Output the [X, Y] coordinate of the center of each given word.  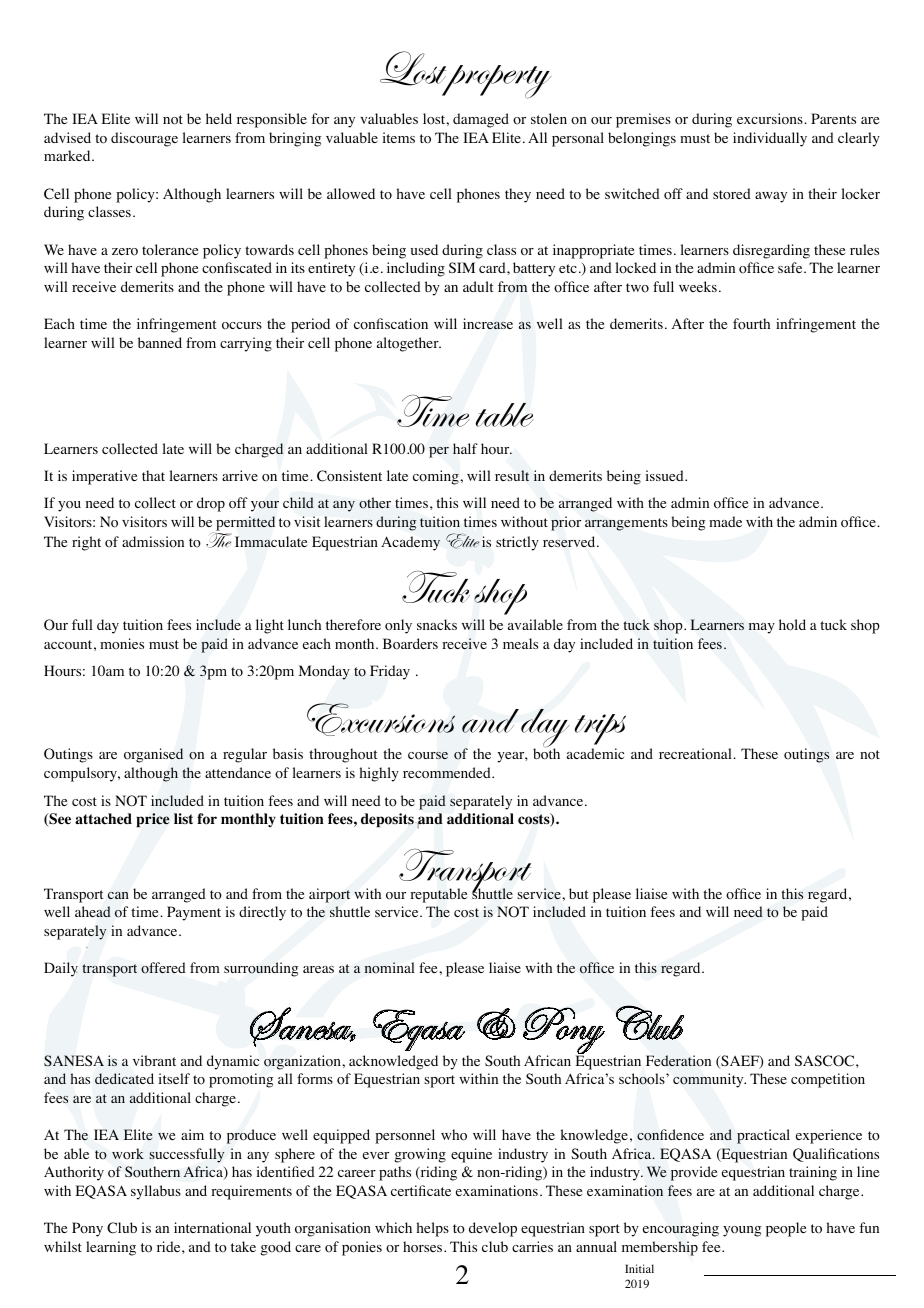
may [762, 628]
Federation [678, 1060]
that [153, 475]
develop [493, 1229]
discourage [144, 139]
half [465, 448]
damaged [481, 120]
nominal [389, 968]
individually [770, 139]
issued [666, 475]
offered [163, 968]
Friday [390, 672]
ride [170, 1246]
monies [122, 644]
